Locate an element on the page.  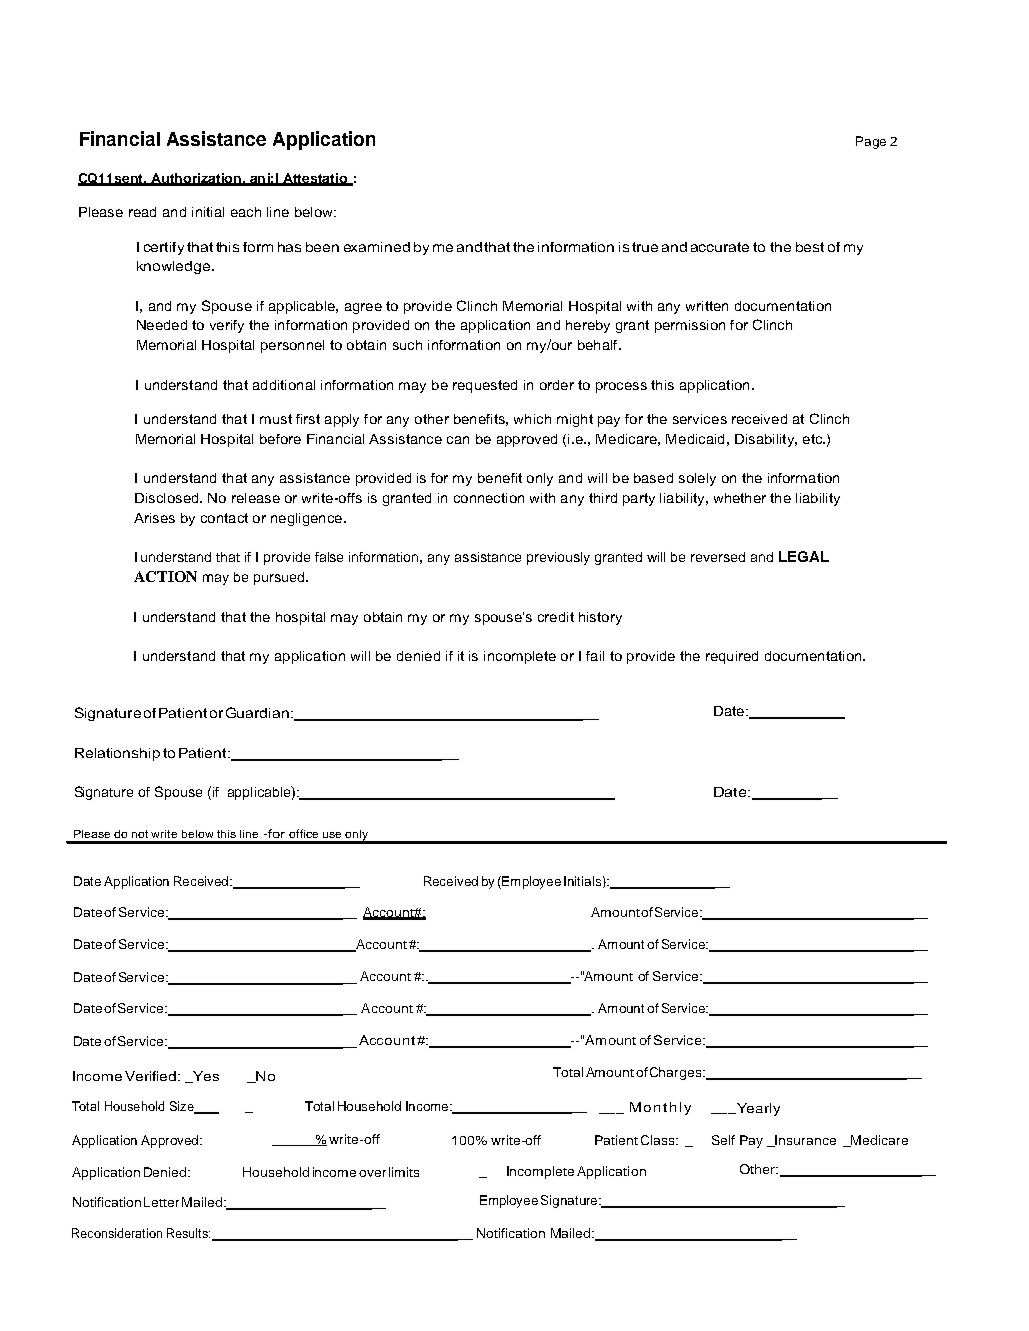
fail is located at coordinates (595, 656).
